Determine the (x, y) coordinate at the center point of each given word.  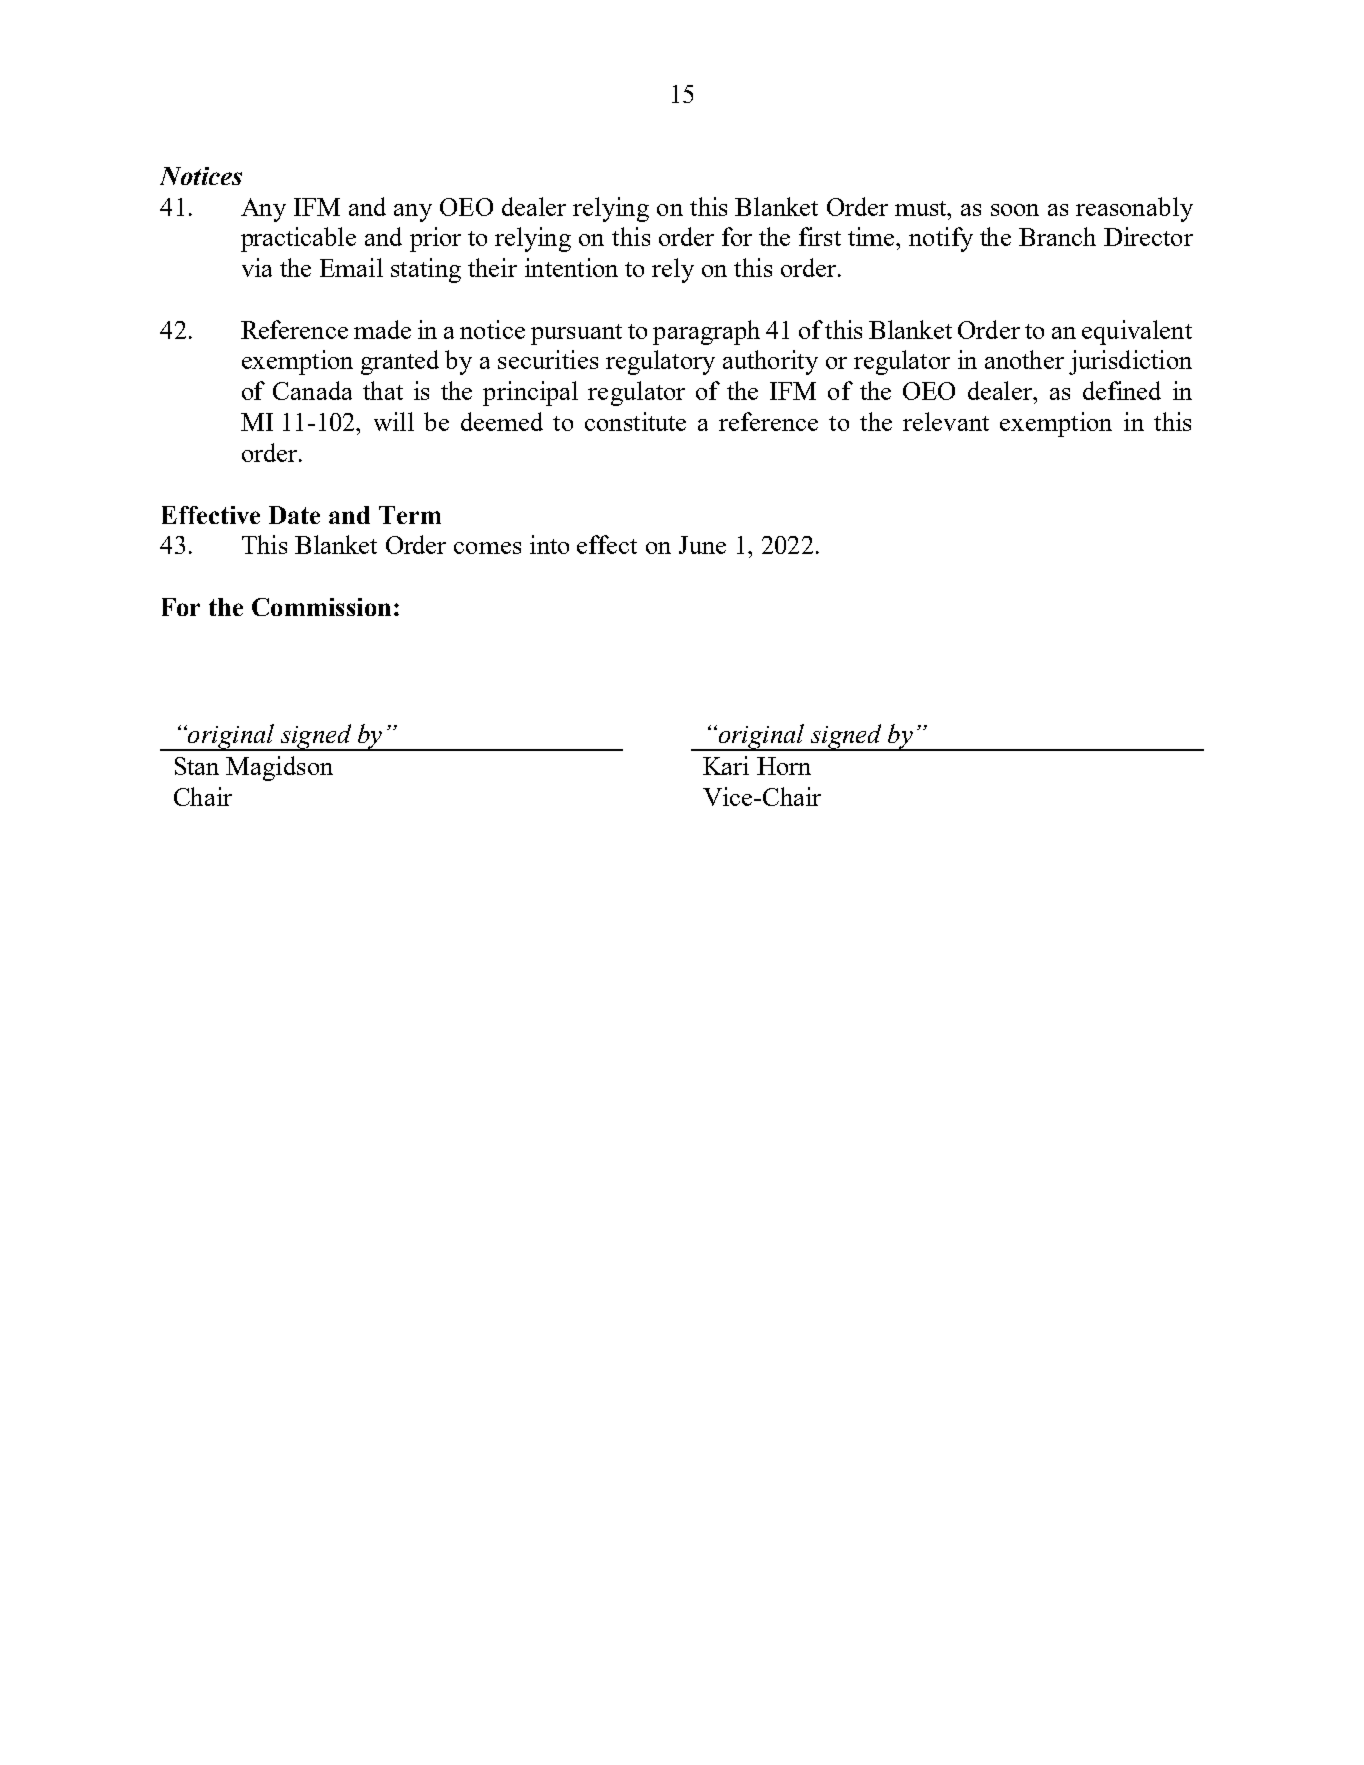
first (820, 236)
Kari (726, 765)
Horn (784, 766)
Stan (197, 766)
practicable (298, 239)
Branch (1057, 236)
